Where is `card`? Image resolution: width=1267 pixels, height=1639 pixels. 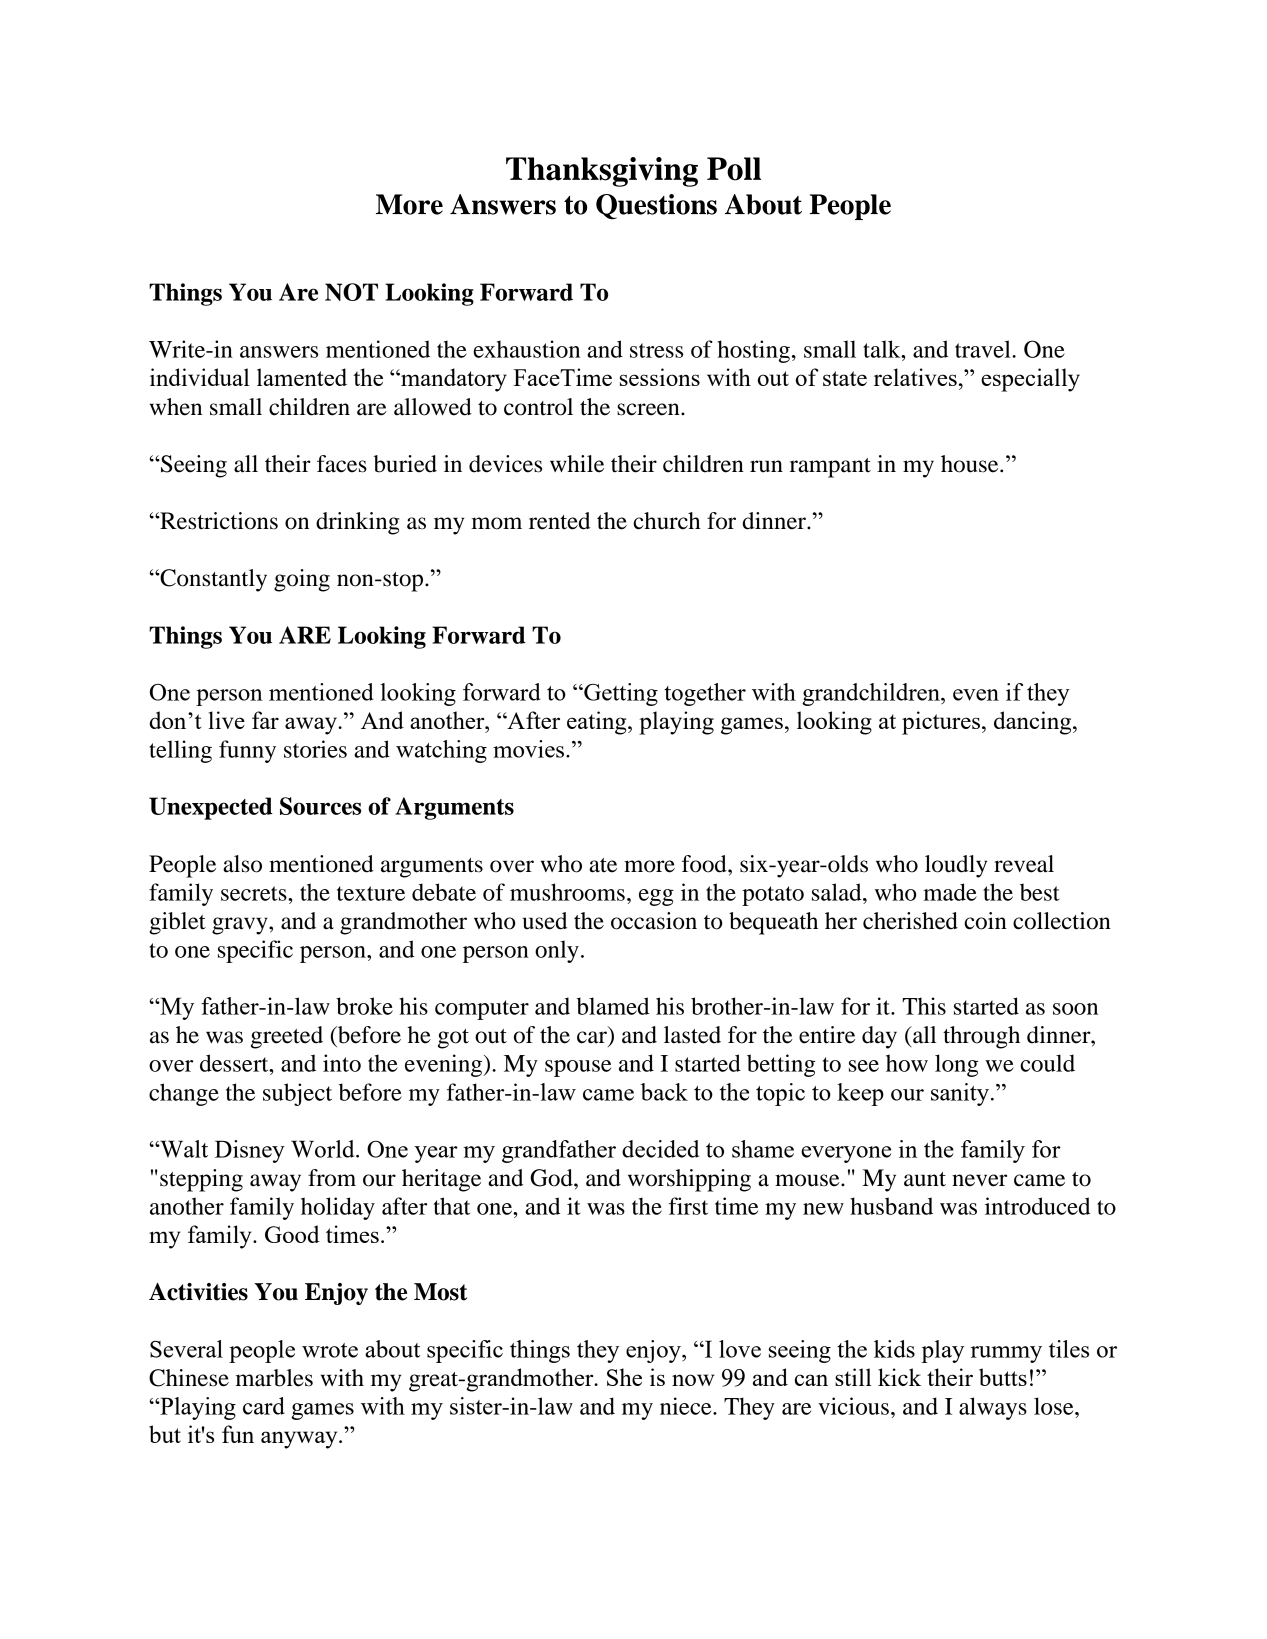 card is located at coordinates (264, 1406).
